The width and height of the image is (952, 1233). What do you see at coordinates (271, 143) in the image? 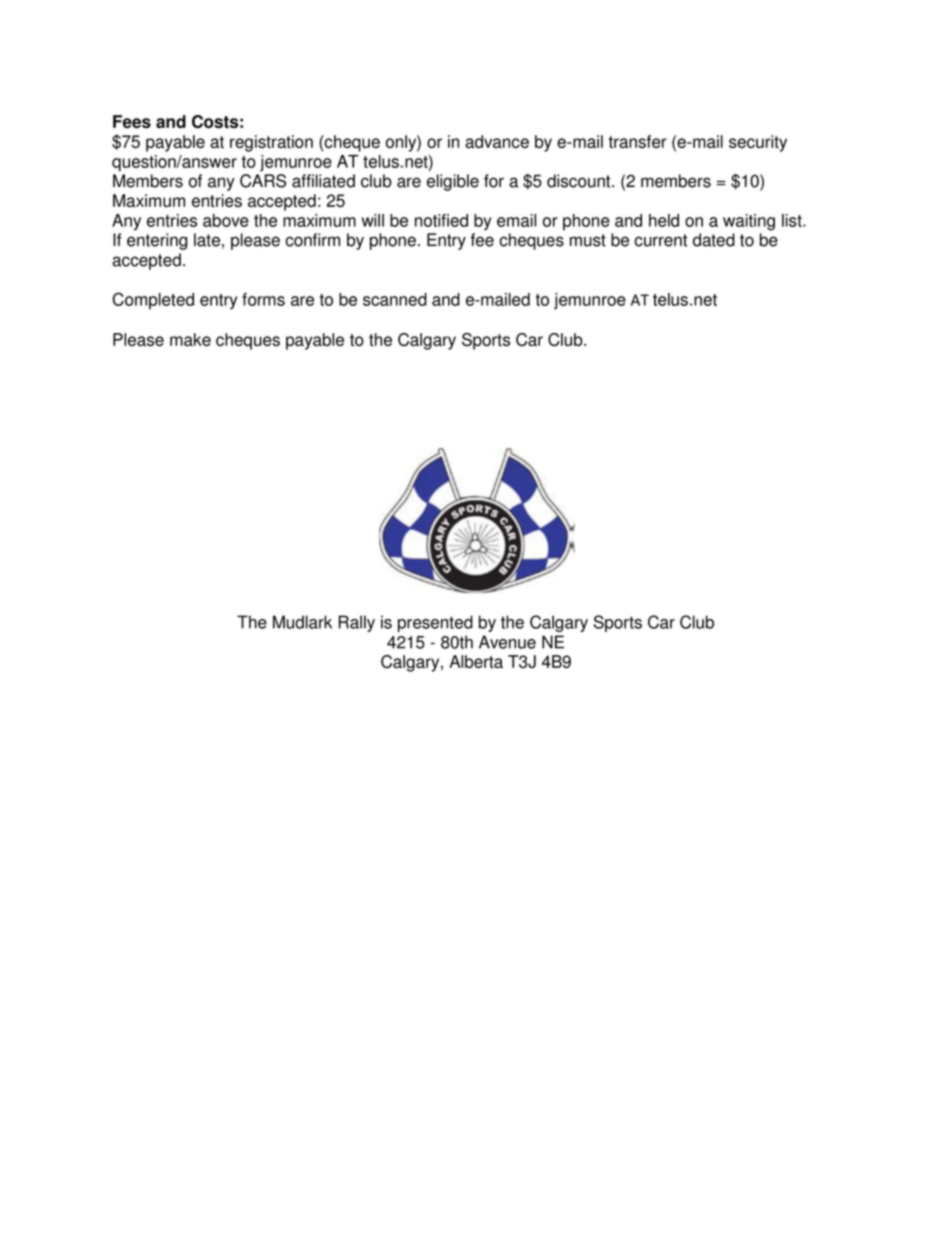
I see `registration` at bounding box center [271, 143].
